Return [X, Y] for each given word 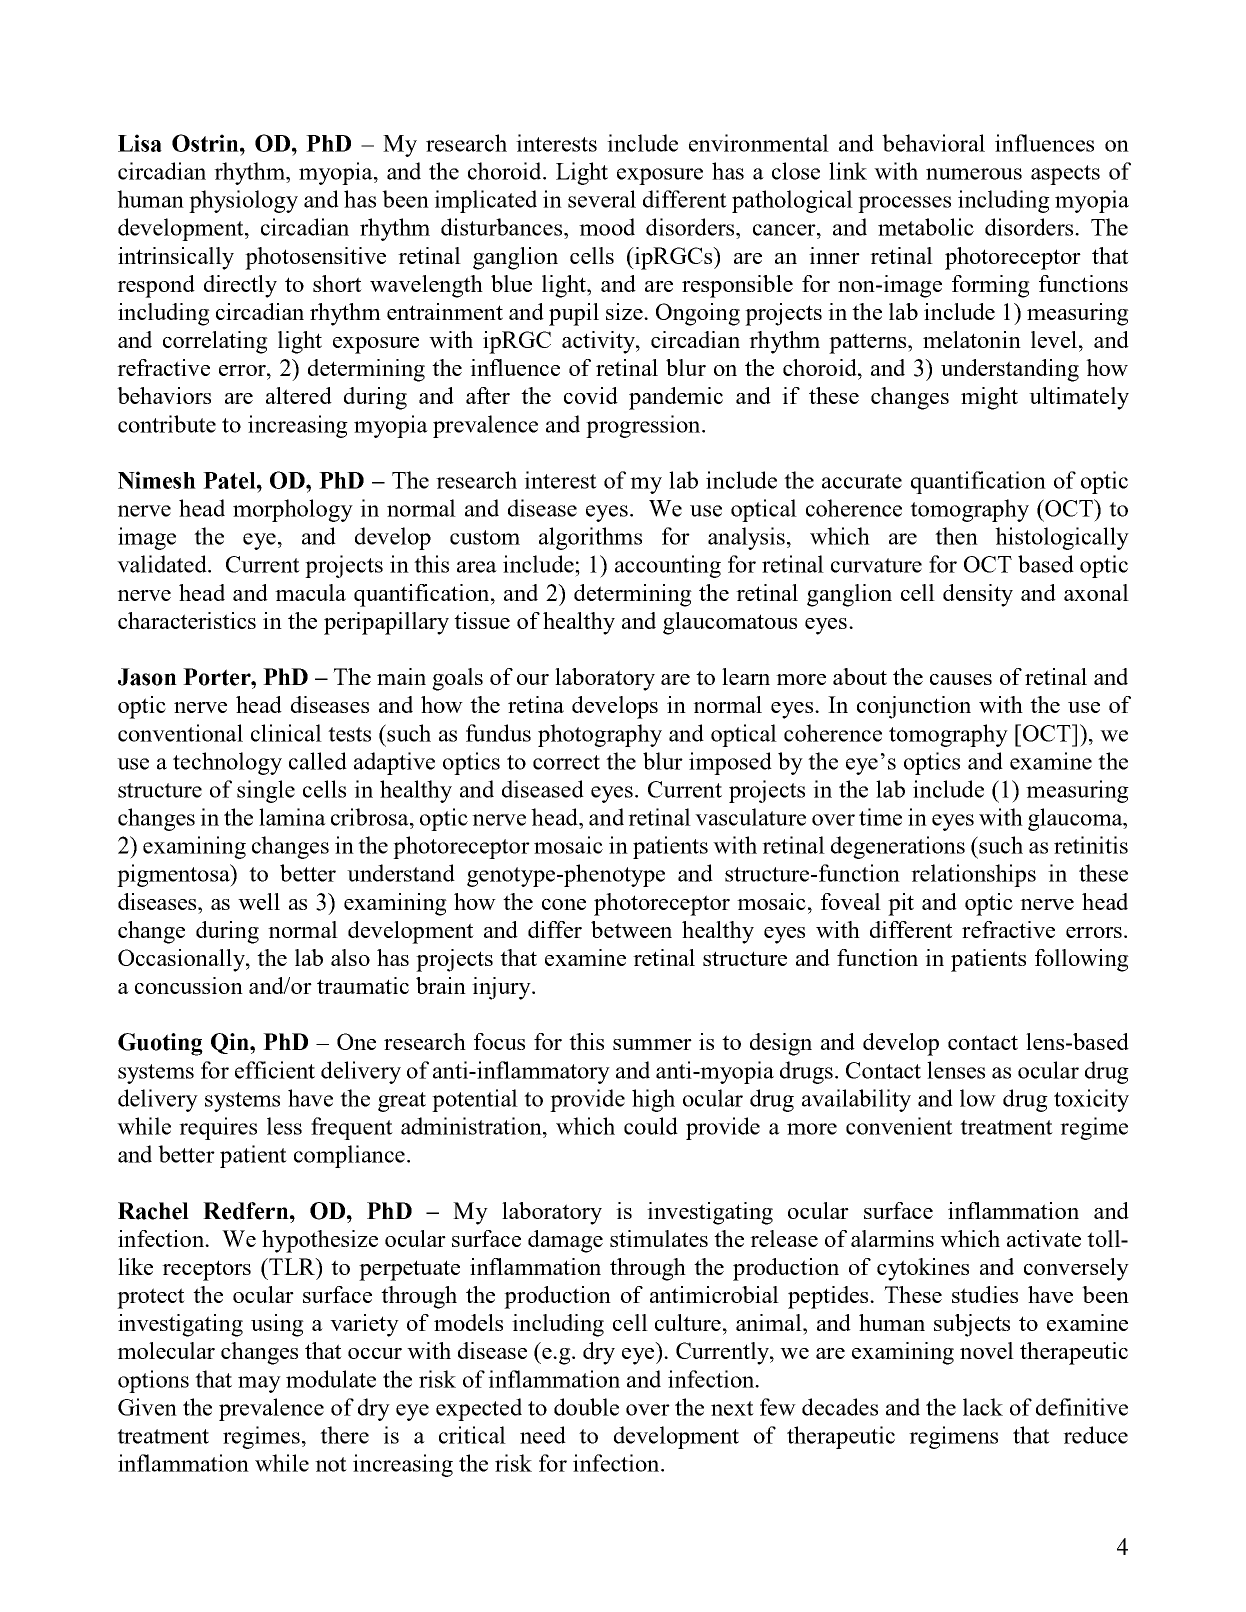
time [880, 817]
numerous [974, 174]
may [259, 1384]
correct [566, 762]
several [602, 199]
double [586, 1407]
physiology [243, 201]
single [266, 791]
